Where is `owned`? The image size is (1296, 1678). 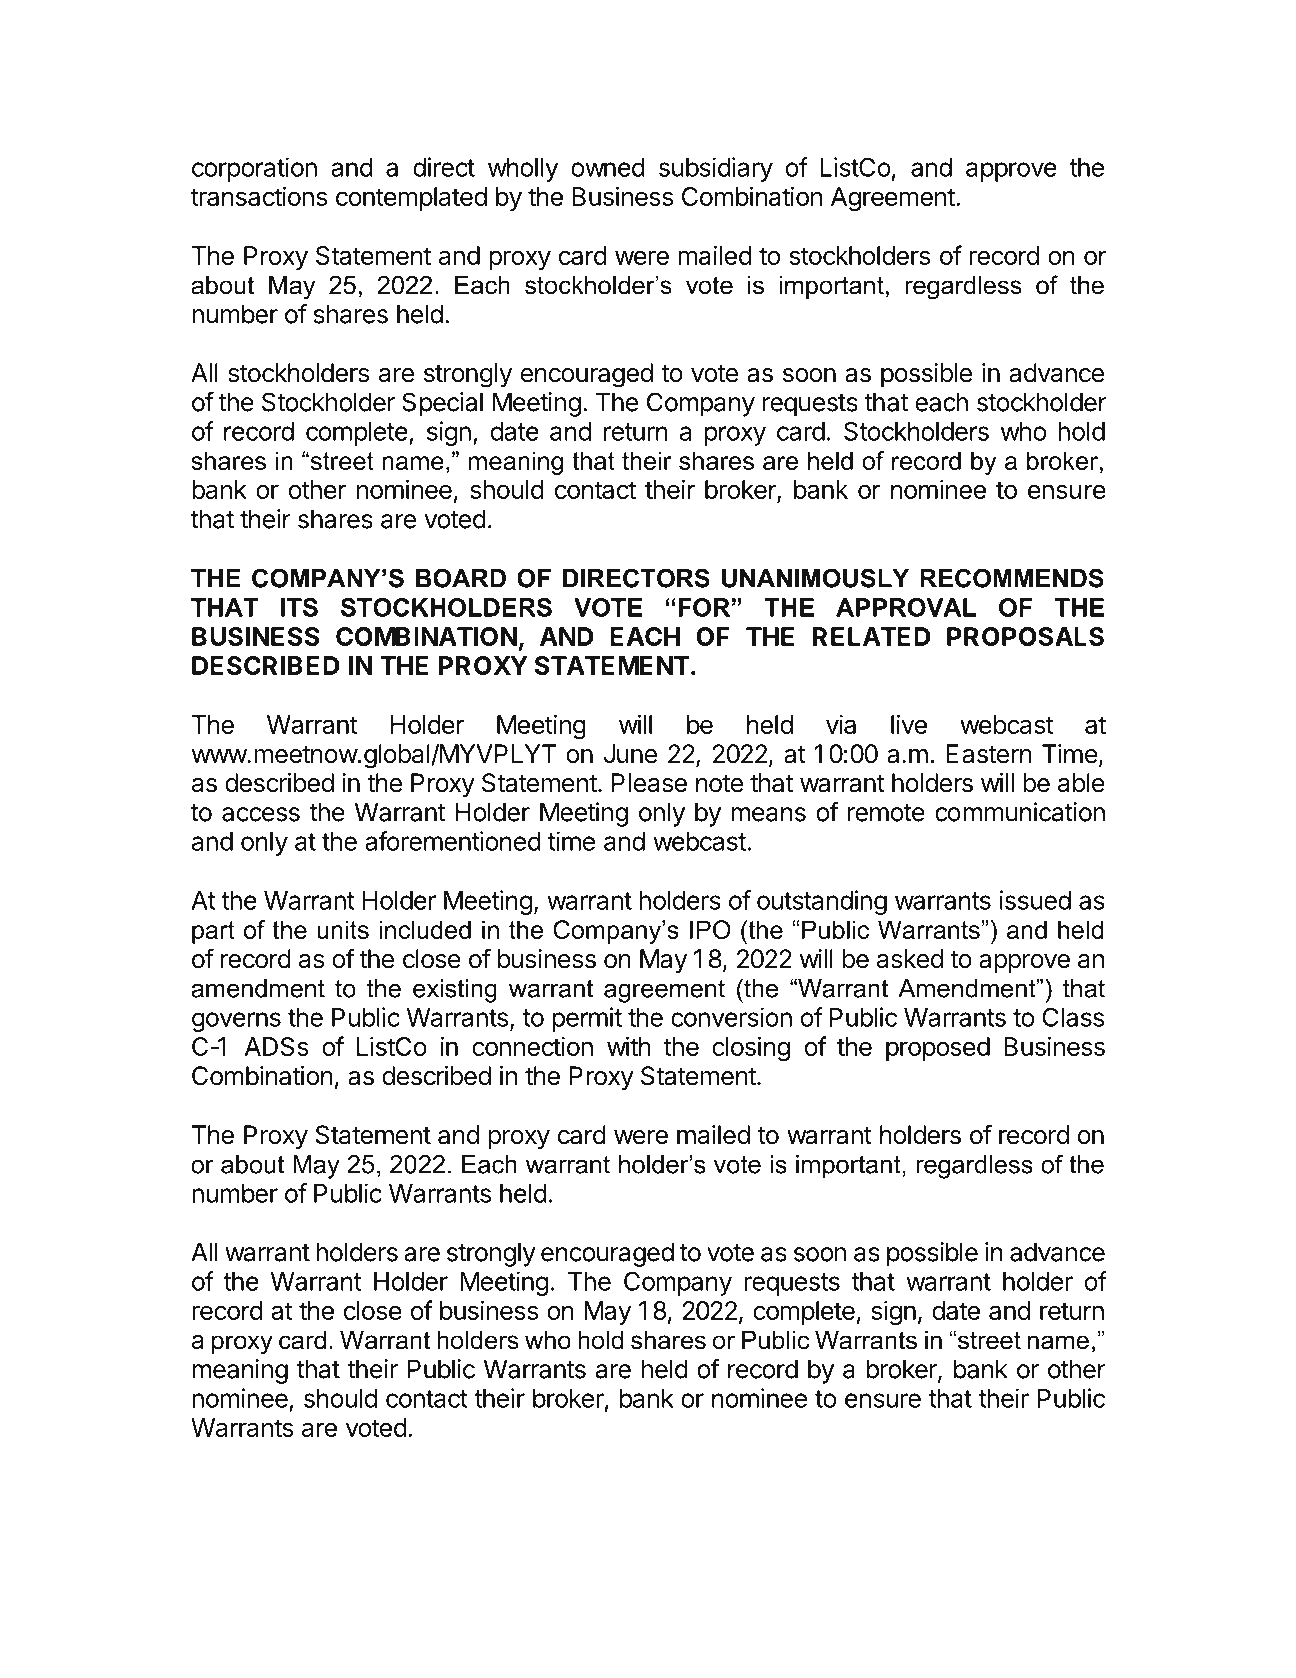 owned is located at coordinates (608, 167).
